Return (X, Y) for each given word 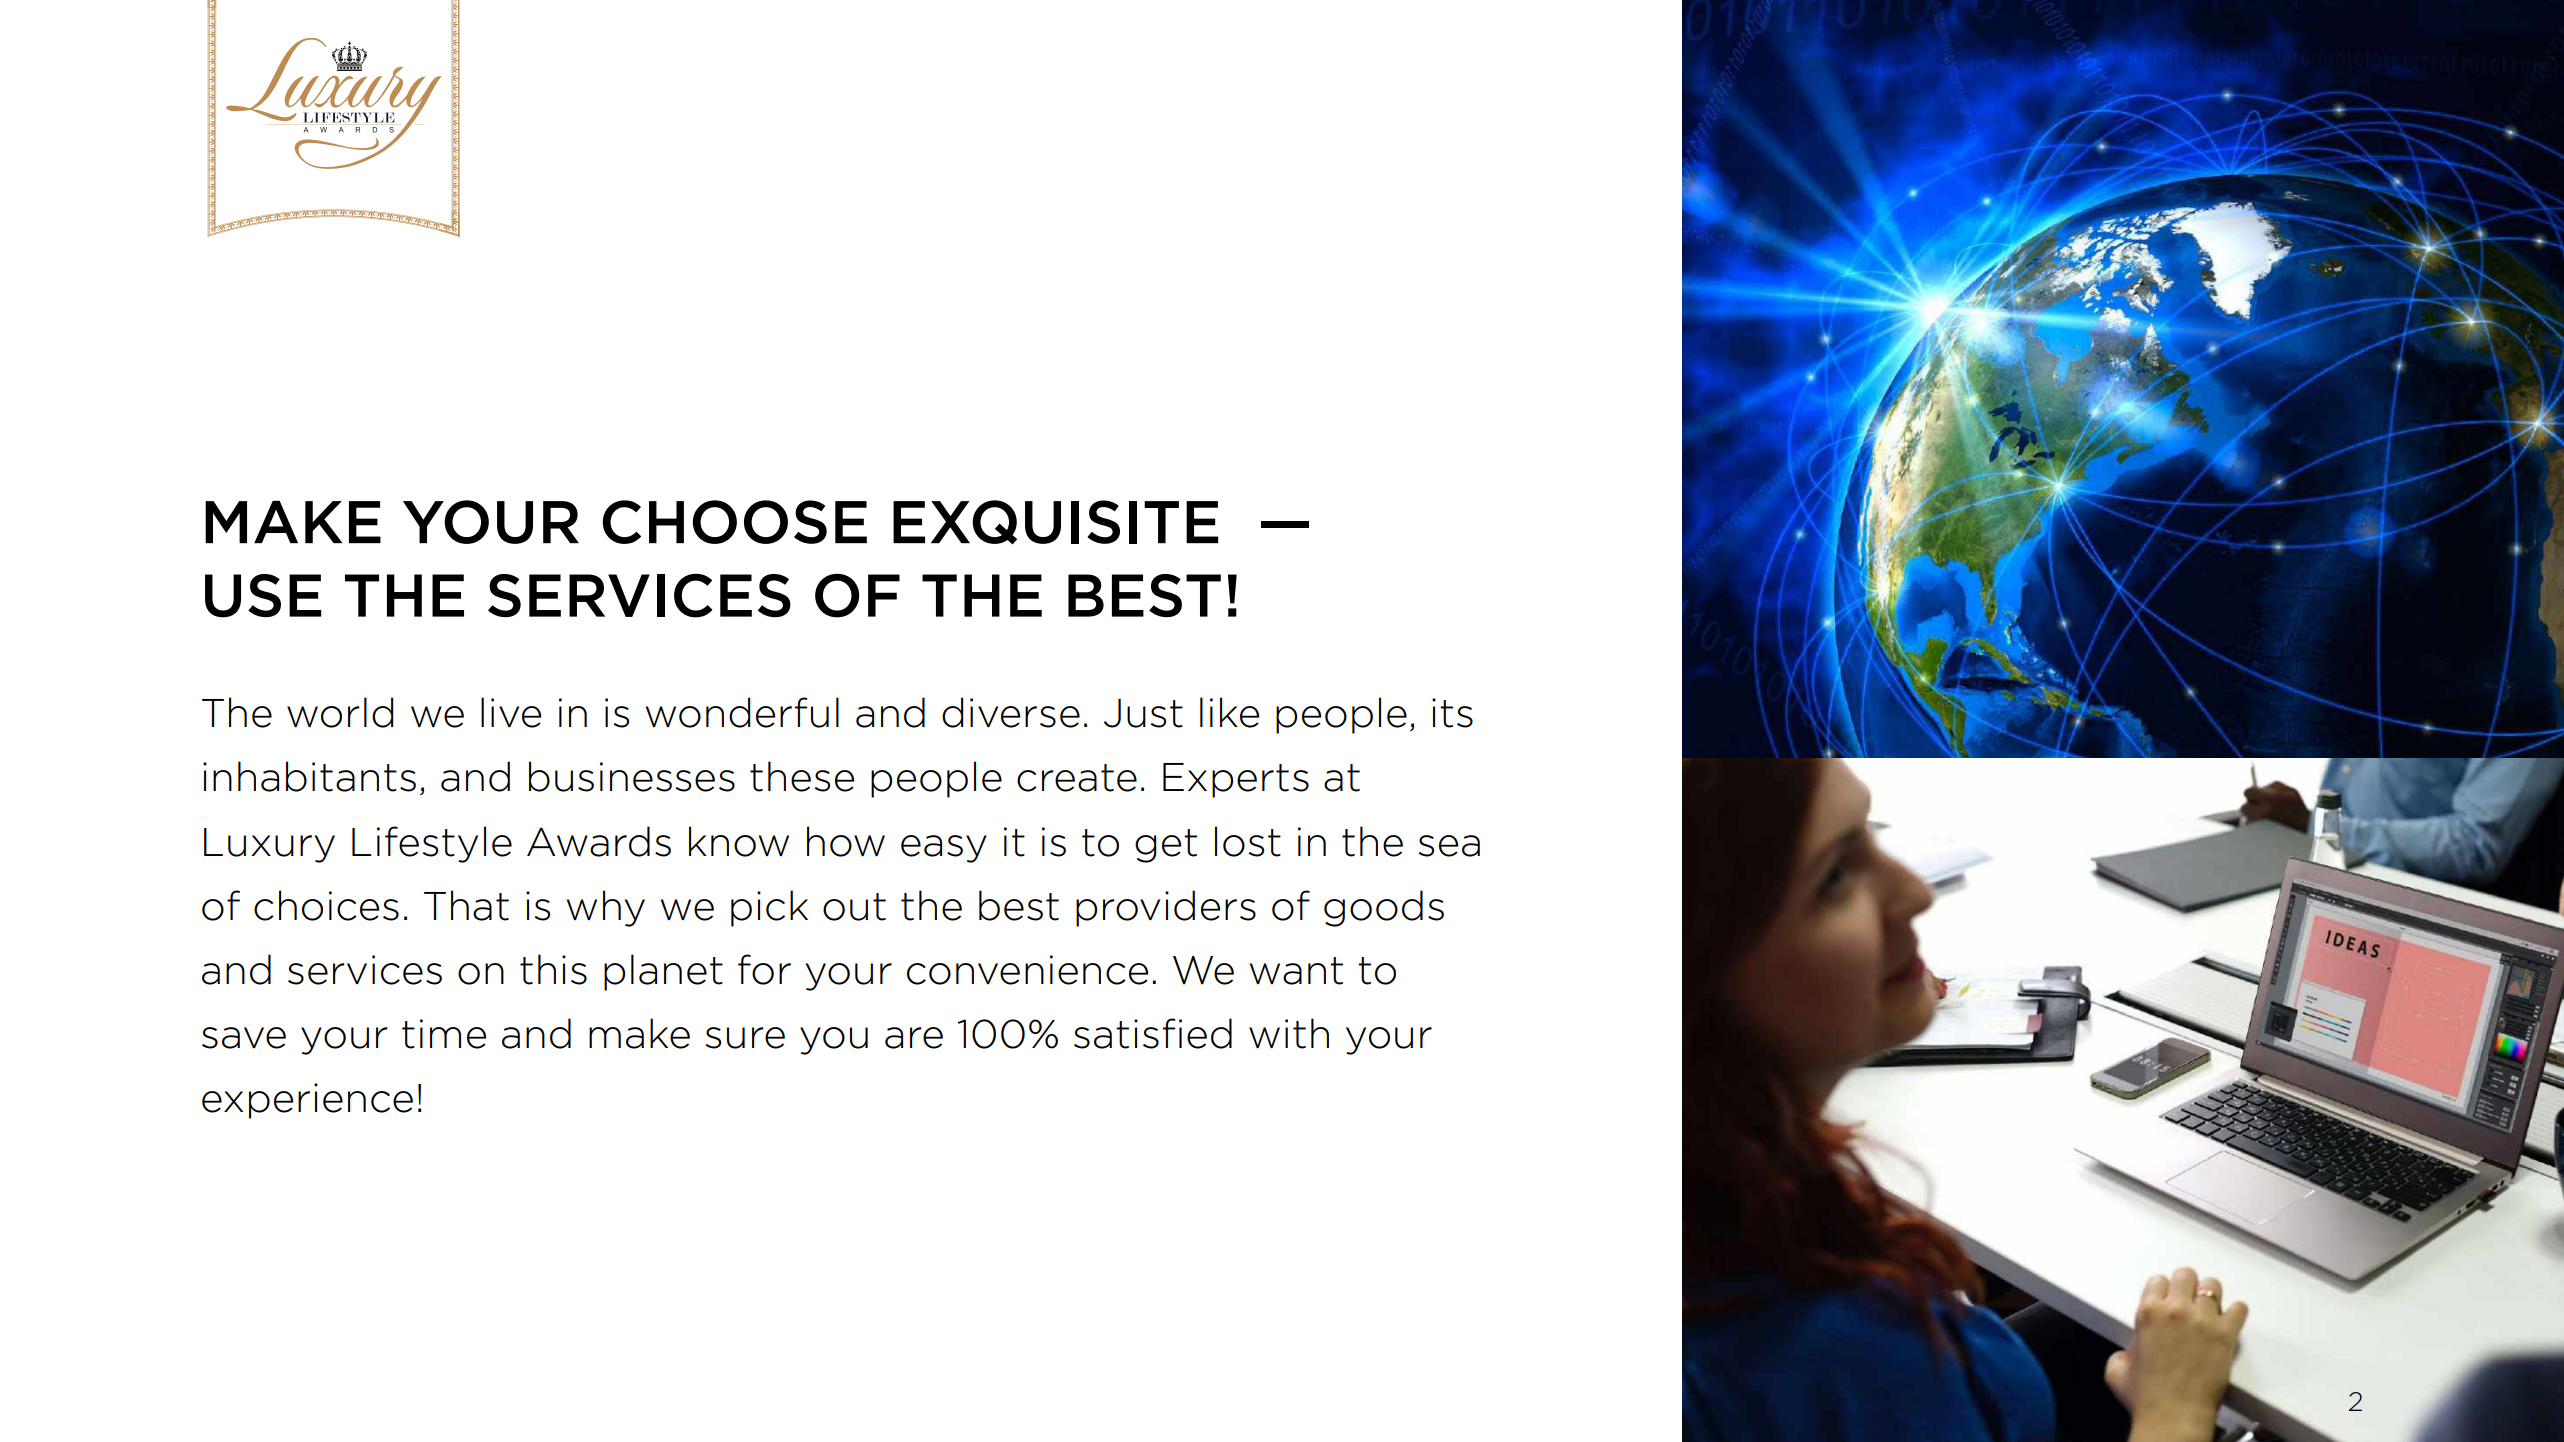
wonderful (742, 712)
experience (307, 1101)
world (340, 712)
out (854, 907)
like (1229, 712)
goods (1384, 908)
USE (263, 596)
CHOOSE (735, 522)
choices (326, 905)
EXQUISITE (1055, 522)
